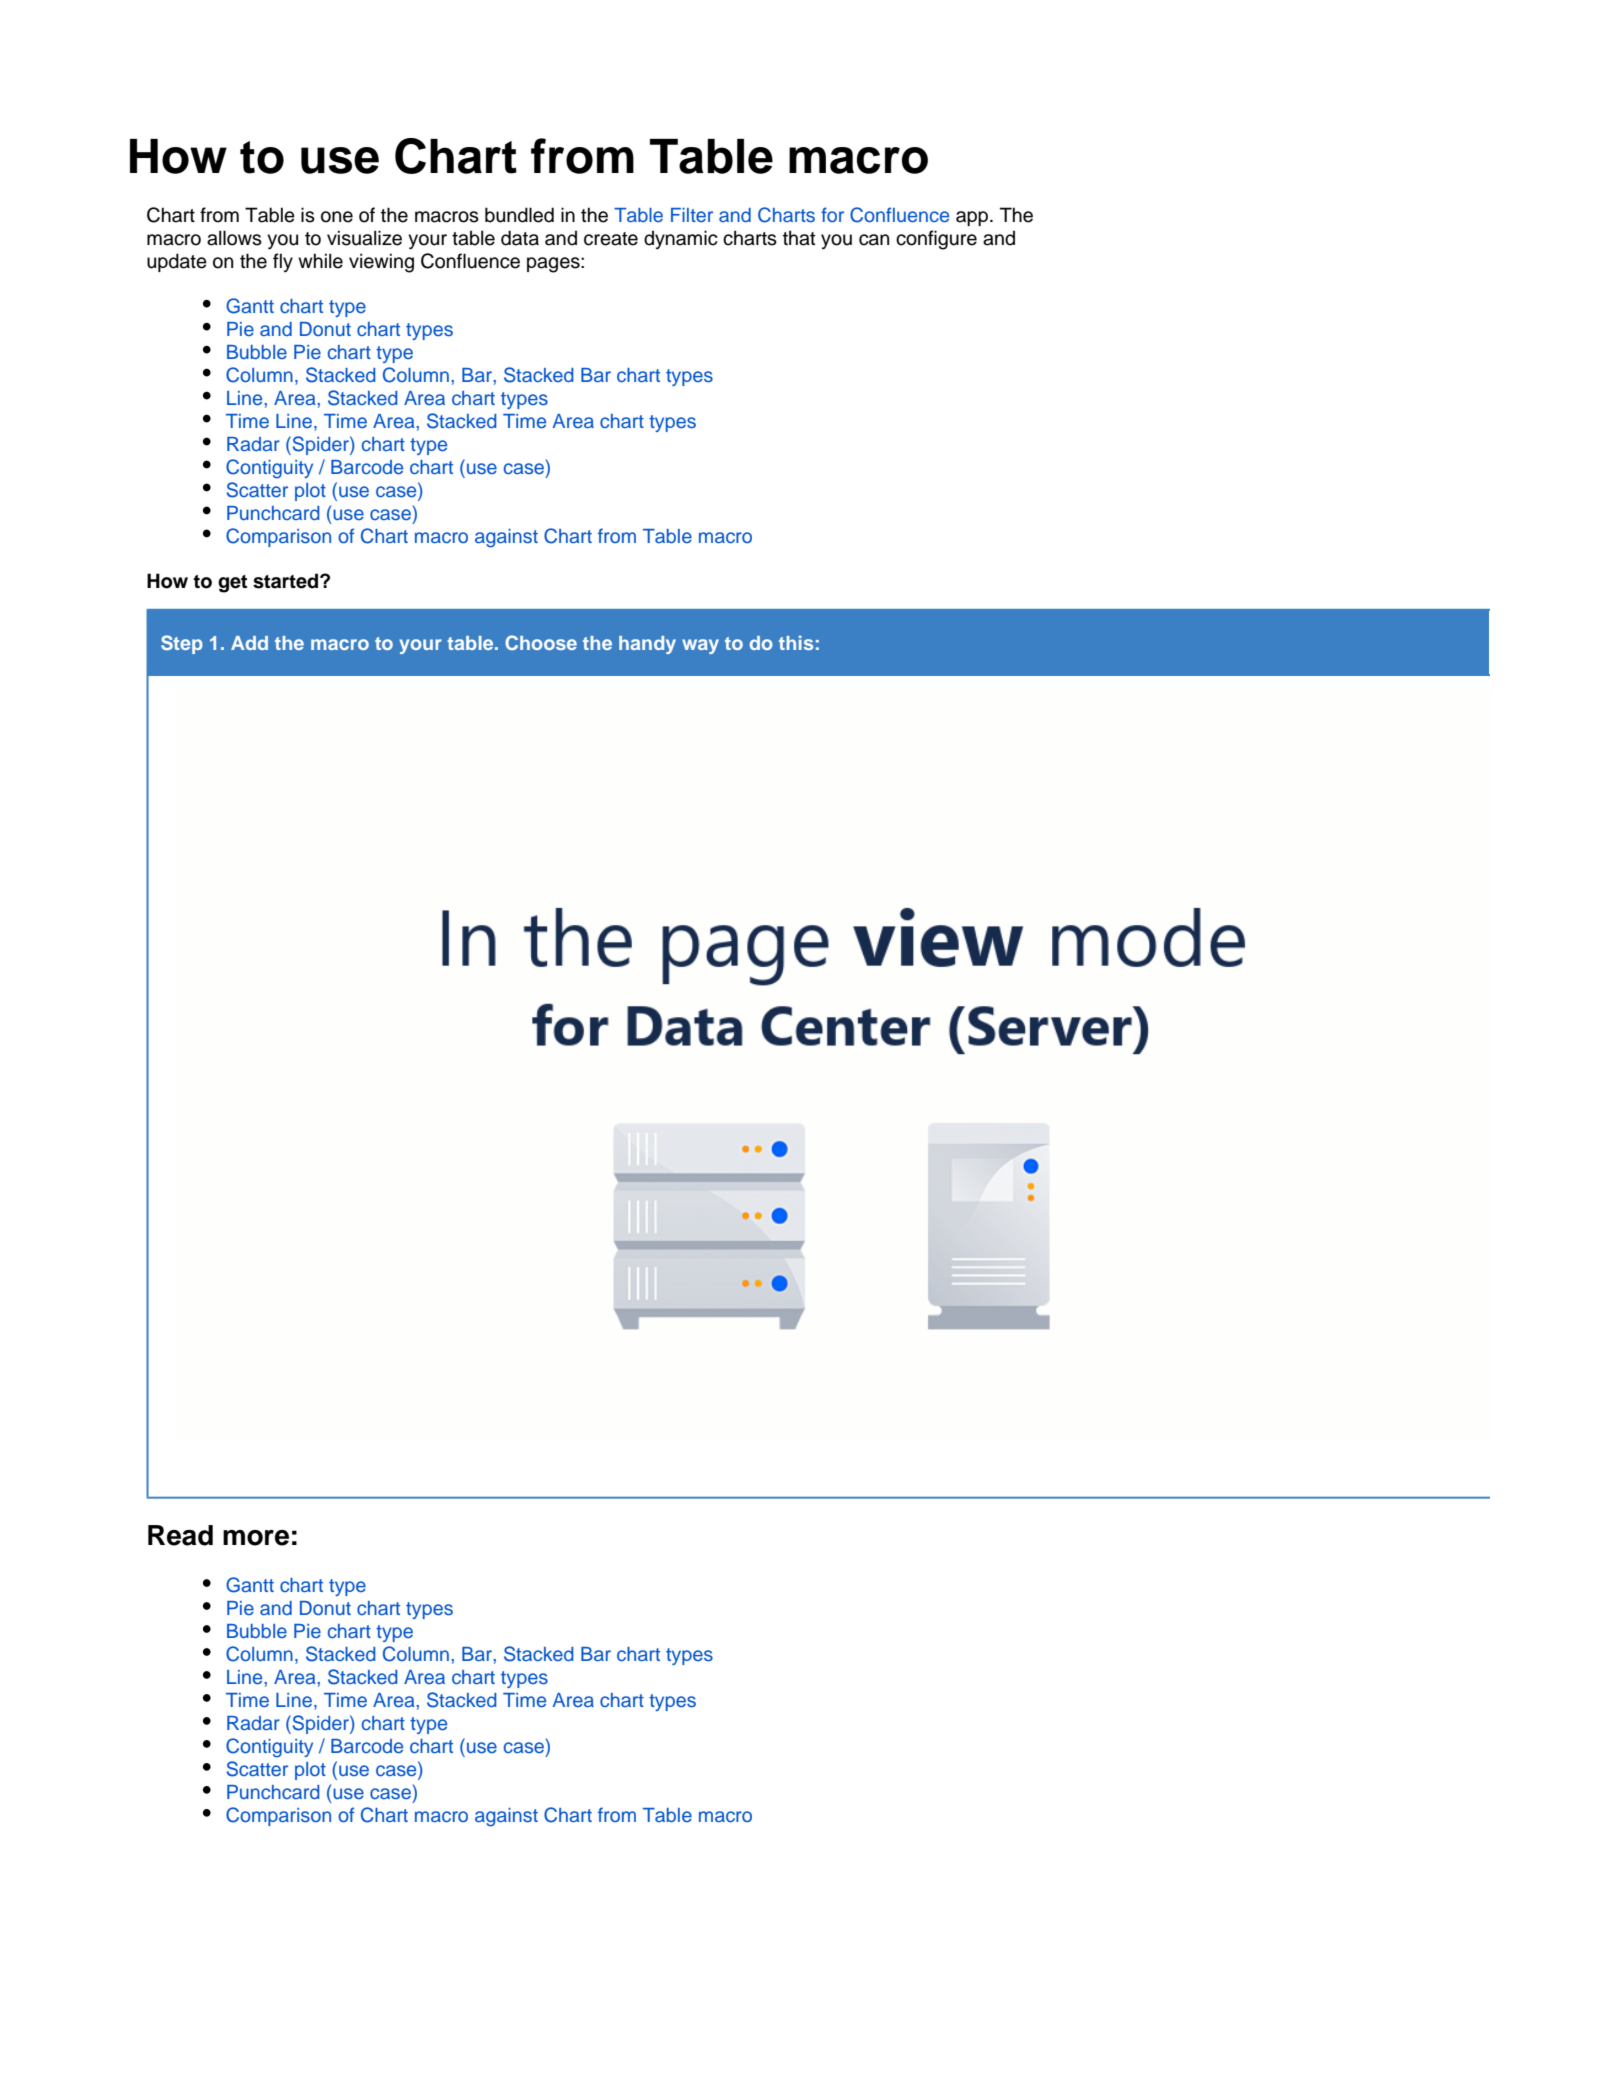 This image has width=1616, height=2092. What do you see at coordinates (611, 239) in the image?
I see `create` at bounding box center [611, 239].
